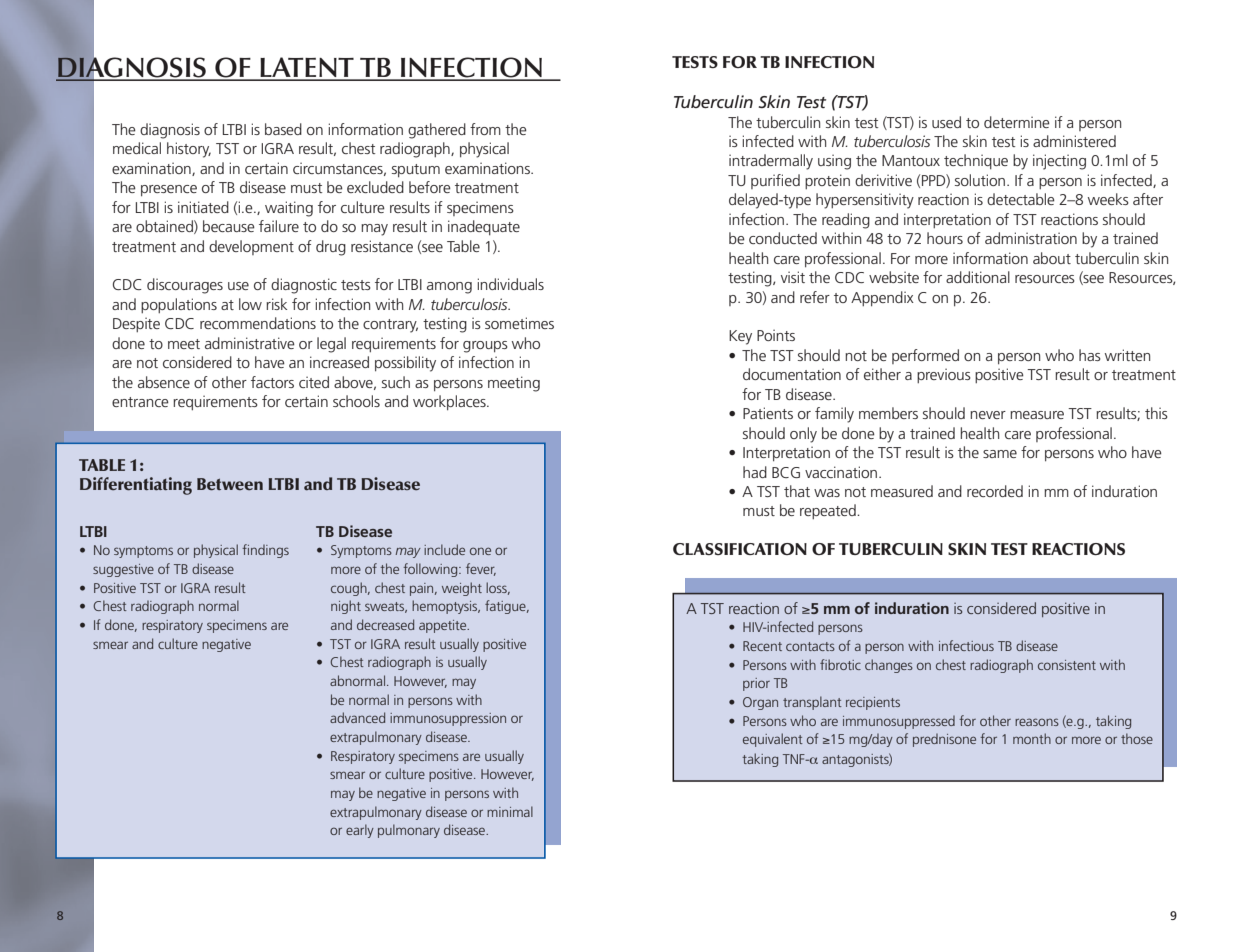  I want to click on recorded, so click(995, 491).
